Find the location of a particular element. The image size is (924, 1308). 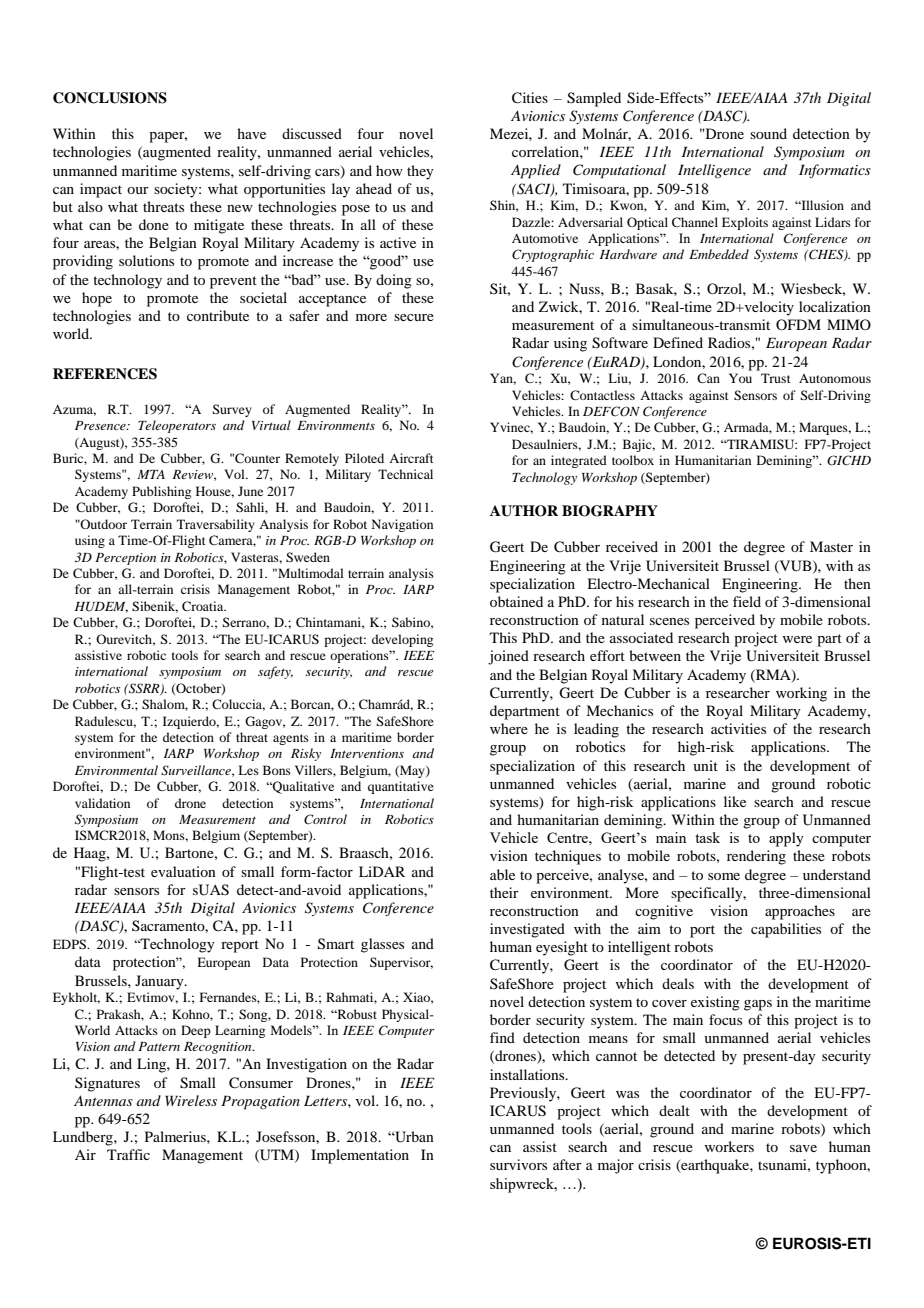

have is located at coordinates (251, 133).
